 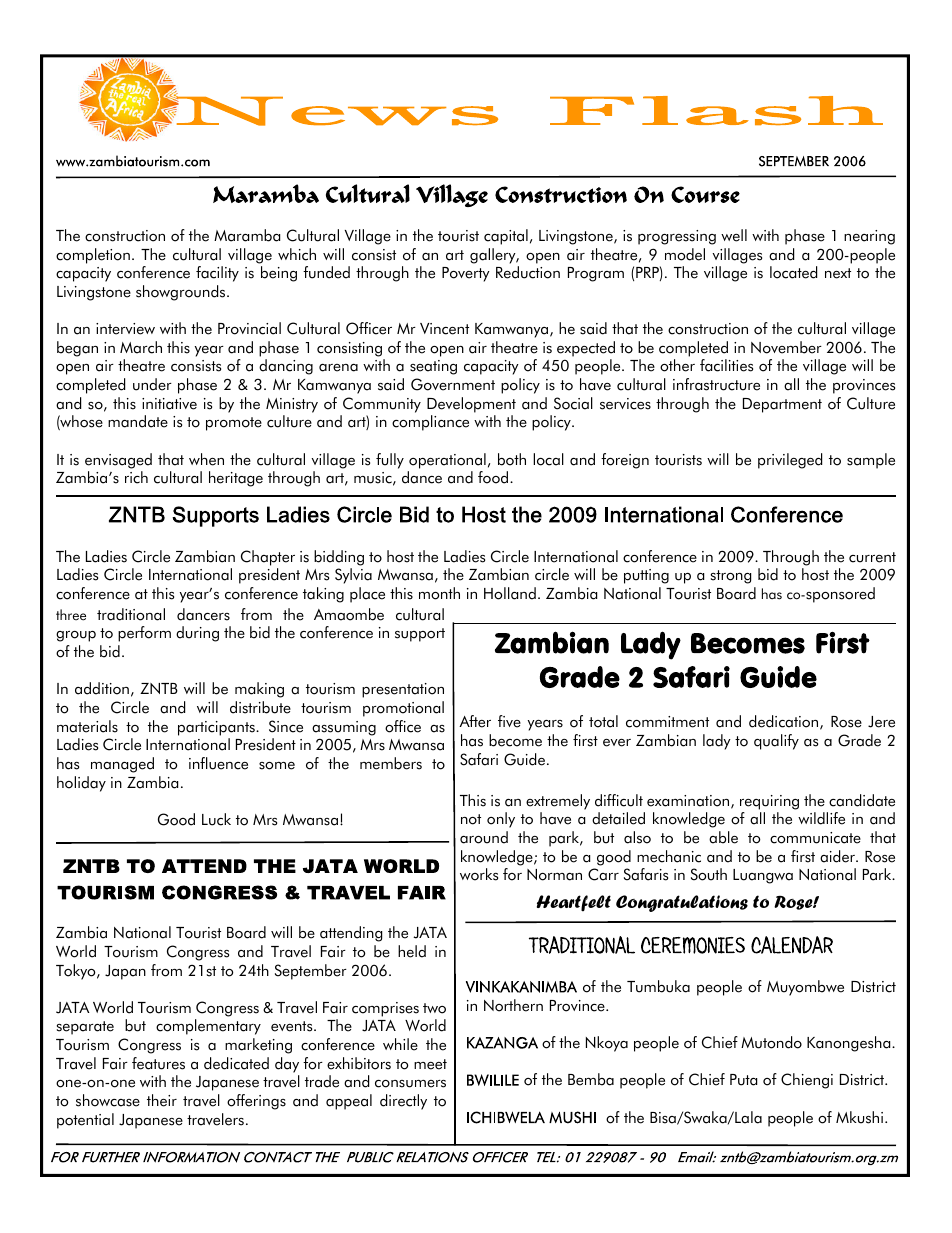 What do you see at coordinates (410, 1084) in the screenshot?
I see `consumers` at bounding box center [410, 1084].
